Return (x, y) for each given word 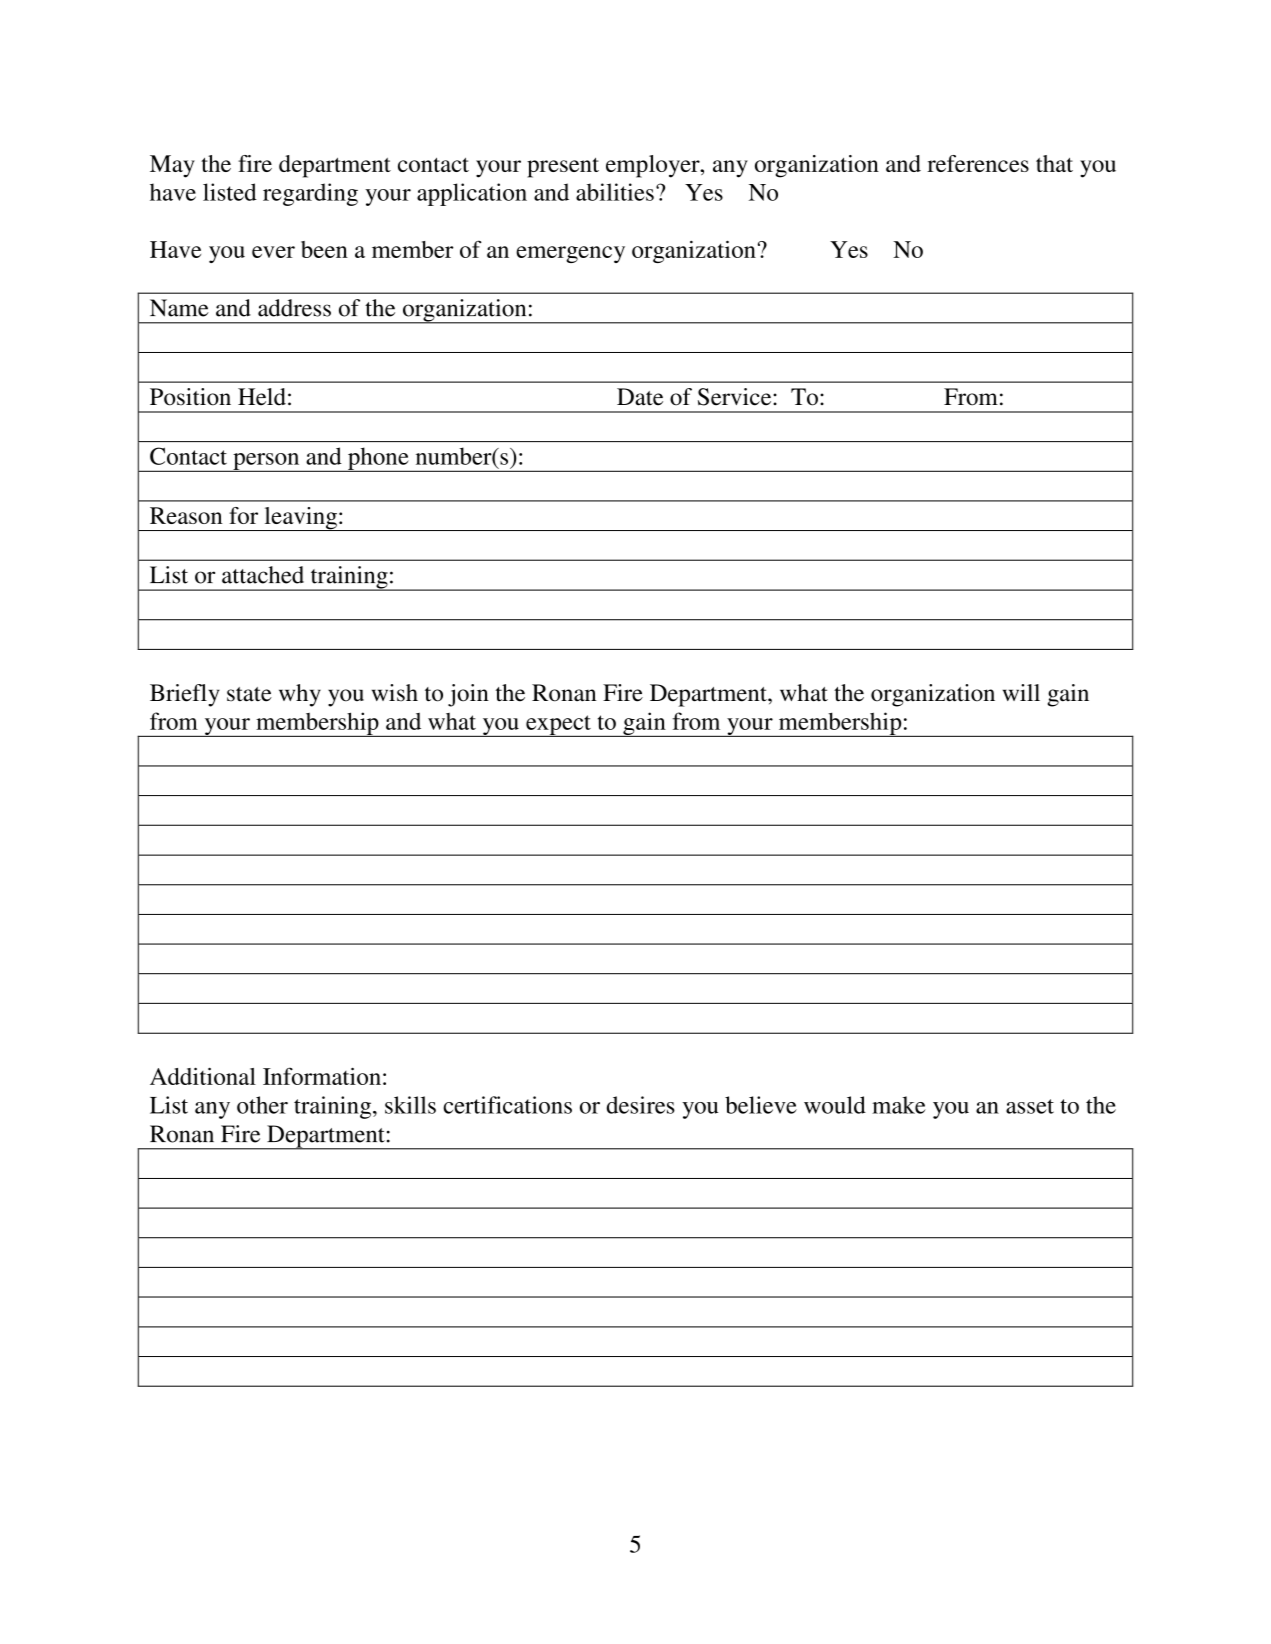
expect (558, 726)
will (1021, 692)
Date (640, 397)
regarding (310, 194)
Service (736, 397)
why (300, 695)
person (266, 462)
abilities (615, 192)
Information (322, 1076)
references (978, 163)
